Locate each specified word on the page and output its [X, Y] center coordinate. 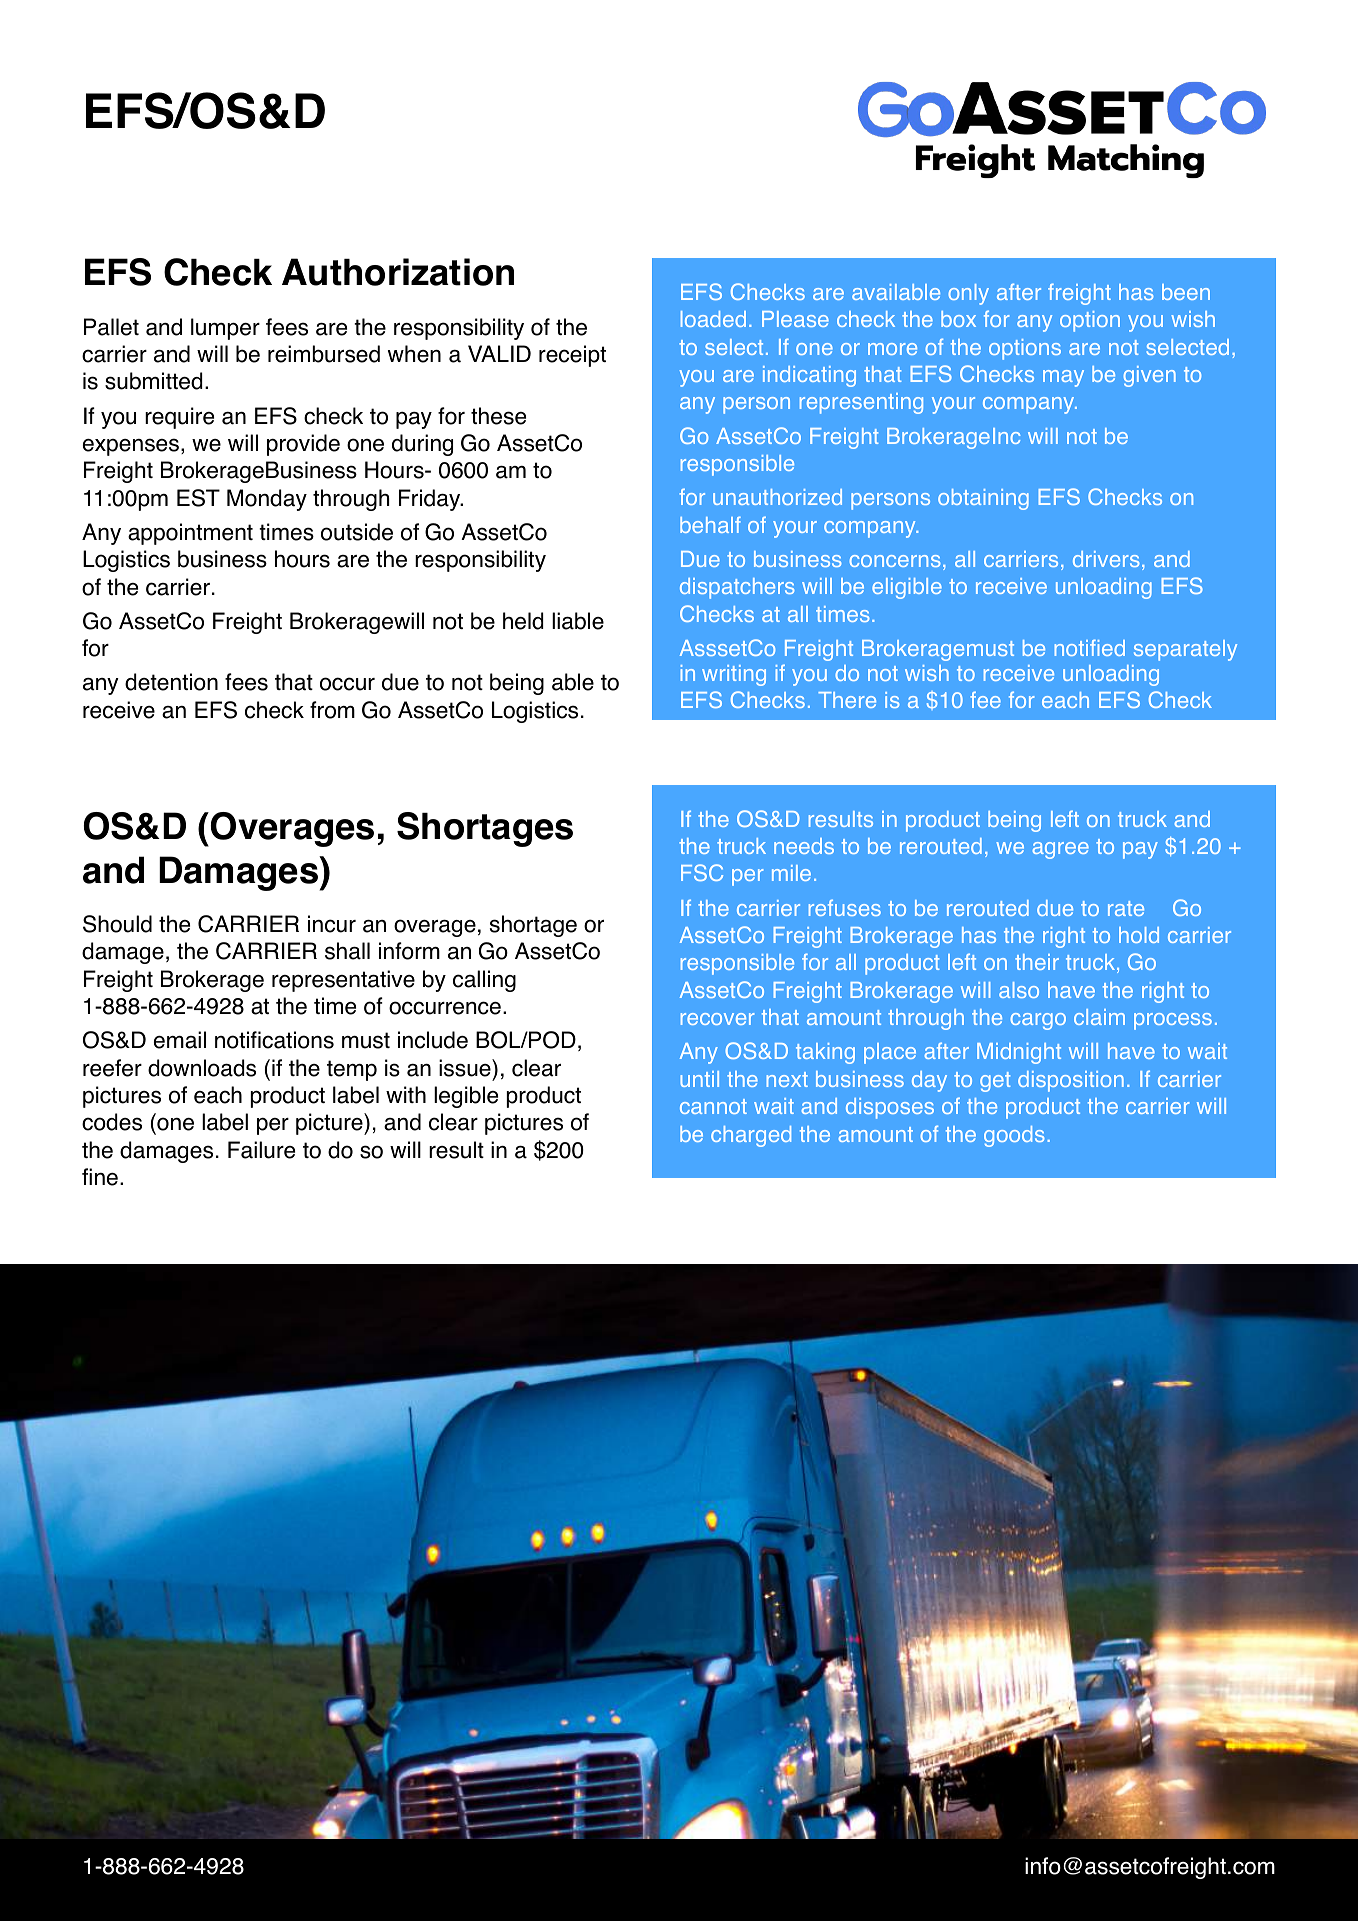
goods [1014, 1136]
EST [198, 498]
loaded [713, 319]
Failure [261, 1150]
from [332, 710]
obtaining [983, 499]
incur [332, 924]
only [968, 294]
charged [751, 1136]
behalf [710, 524]
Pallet [111, 327]
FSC [702, 872]
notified [1090, 647]
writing [734, 675]
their [1037, 962]
